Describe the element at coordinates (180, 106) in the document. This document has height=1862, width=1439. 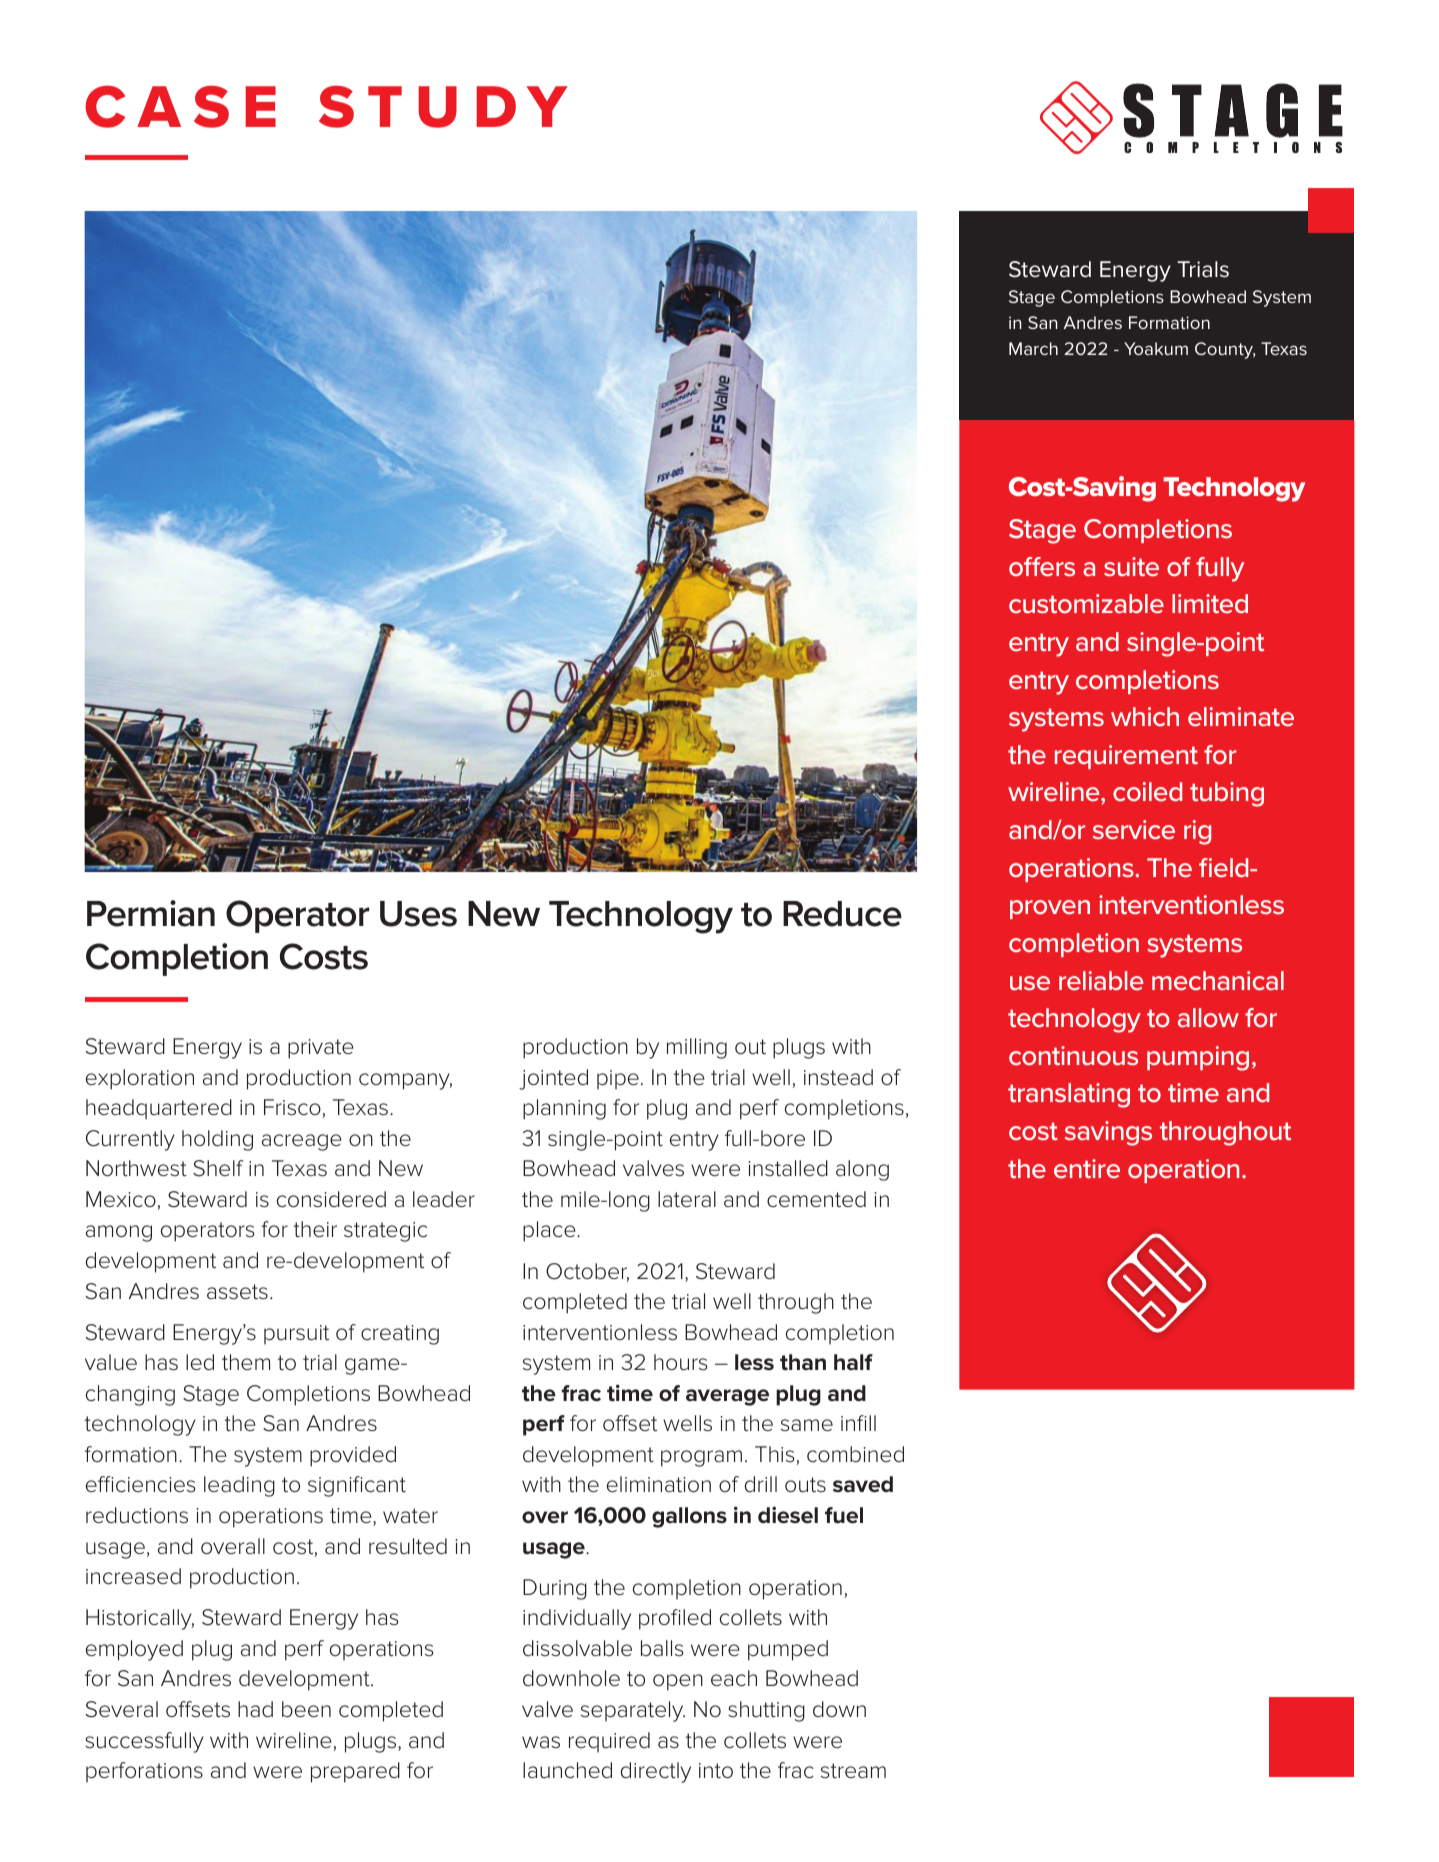
I see `CASE` at that location.
